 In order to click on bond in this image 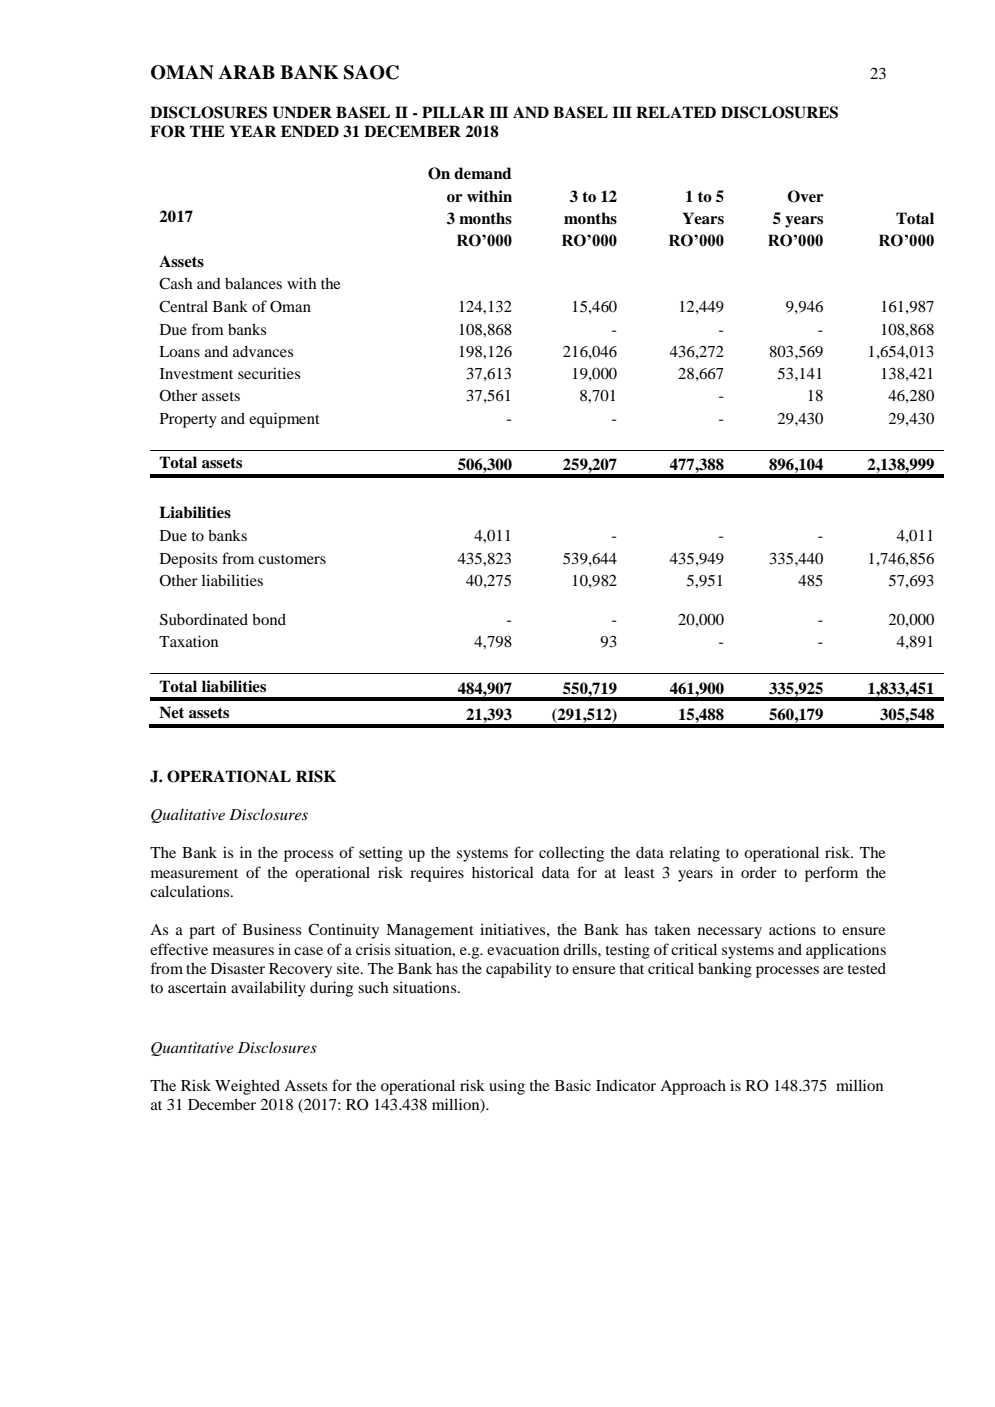, I will do `click(269, 619)`.
